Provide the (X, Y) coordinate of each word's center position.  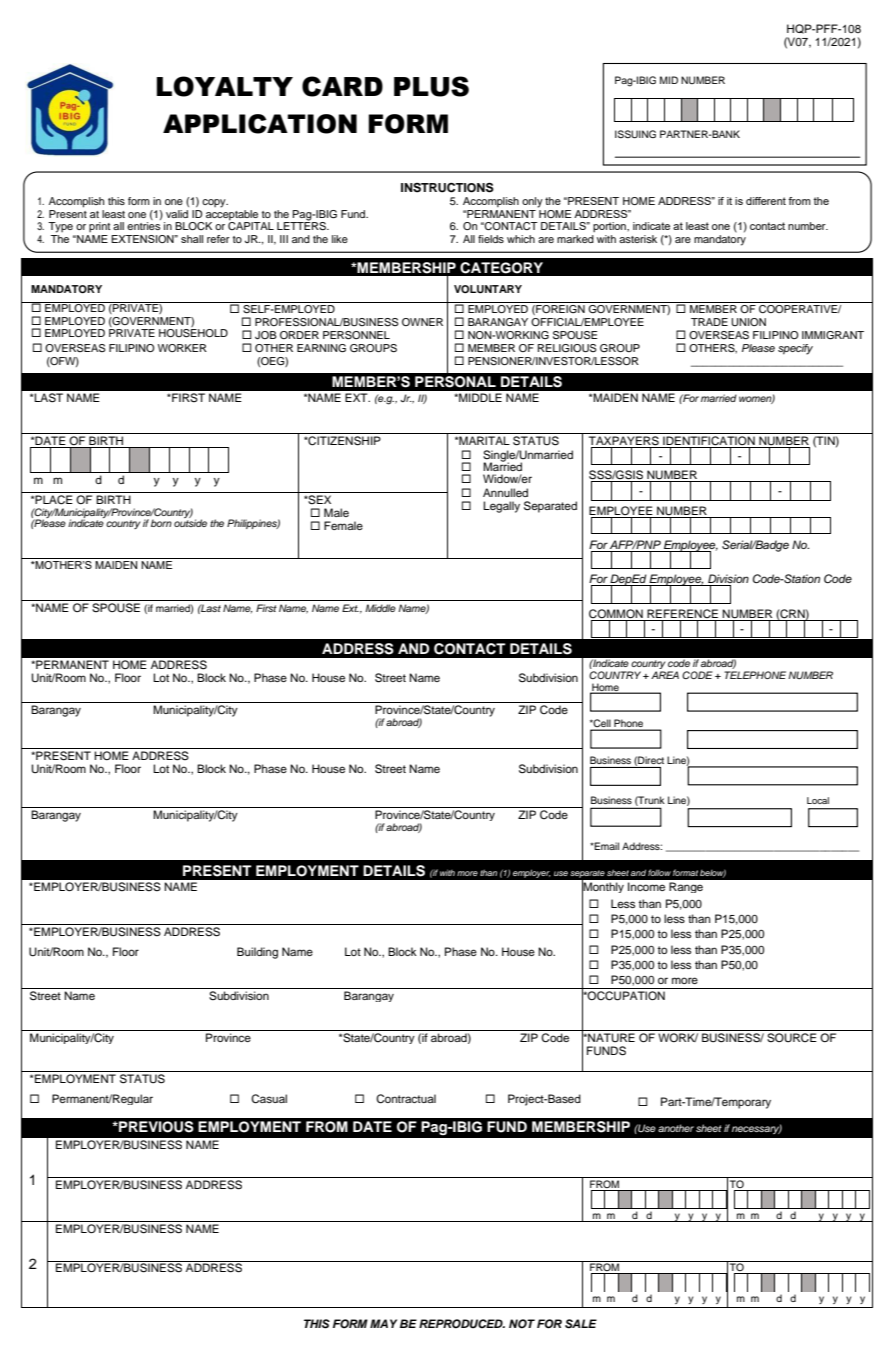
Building (257, 953)
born (161, 523)
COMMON (616, 614)
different (766, 201)
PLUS (431, 86)
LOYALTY (225, 86)
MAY (383, 1323)
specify (795, 349)
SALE (581, 1324)
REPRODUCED (462, 1324)
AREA (665, 675)
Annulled (505, 492)
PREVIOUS (155, 1127)
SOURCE (792, 1036)
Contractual (406, 1099)
